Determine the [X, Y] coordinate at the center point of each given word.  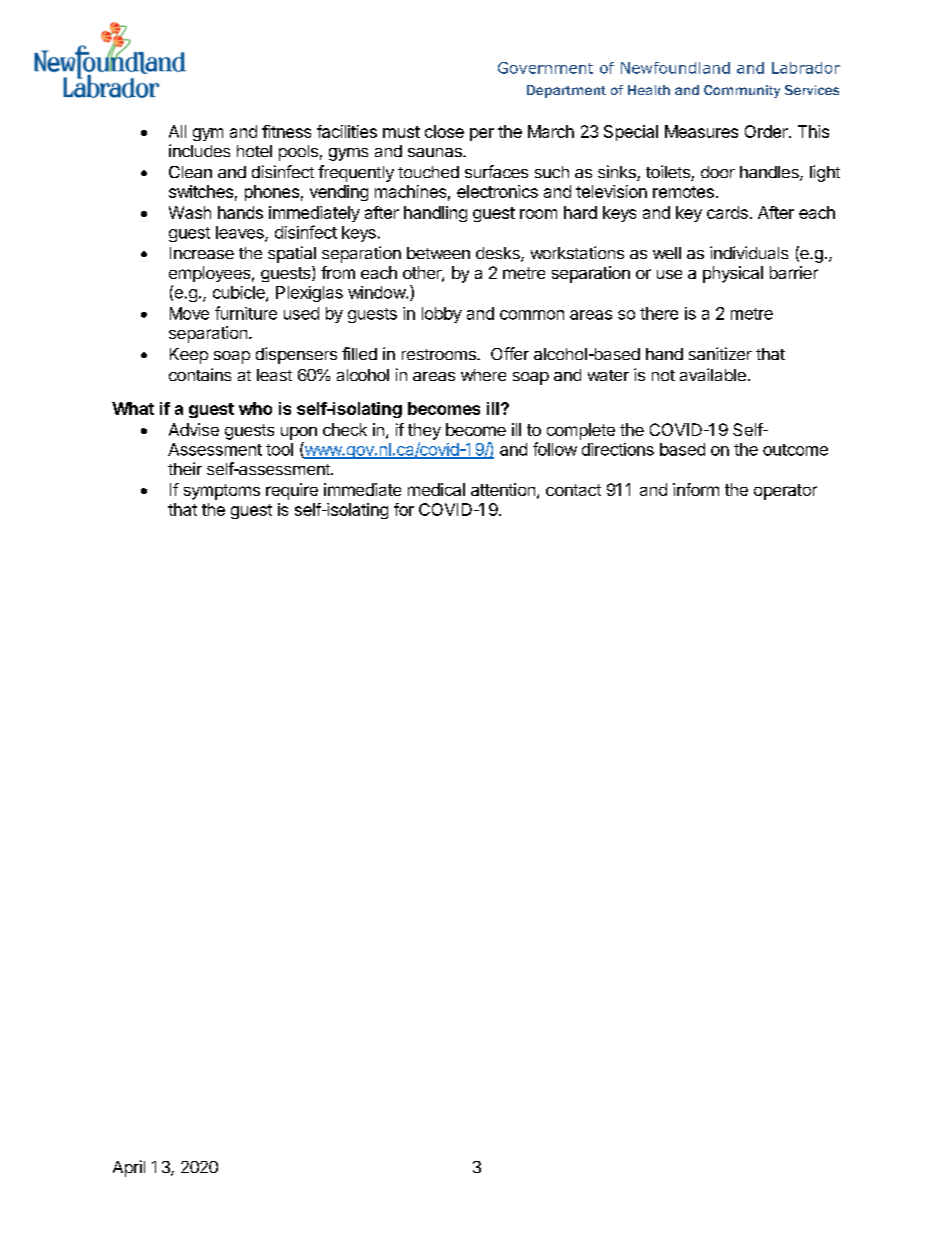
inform [696, 489]
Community [742, 91]
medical [436, 489]
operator [785, 492]
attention [503, 489]
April [129, 1168]
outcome [795, 450]
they [424, 431]
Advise [194, 429]
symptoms [222, 492]
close [444, 131]
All [177, 131]
